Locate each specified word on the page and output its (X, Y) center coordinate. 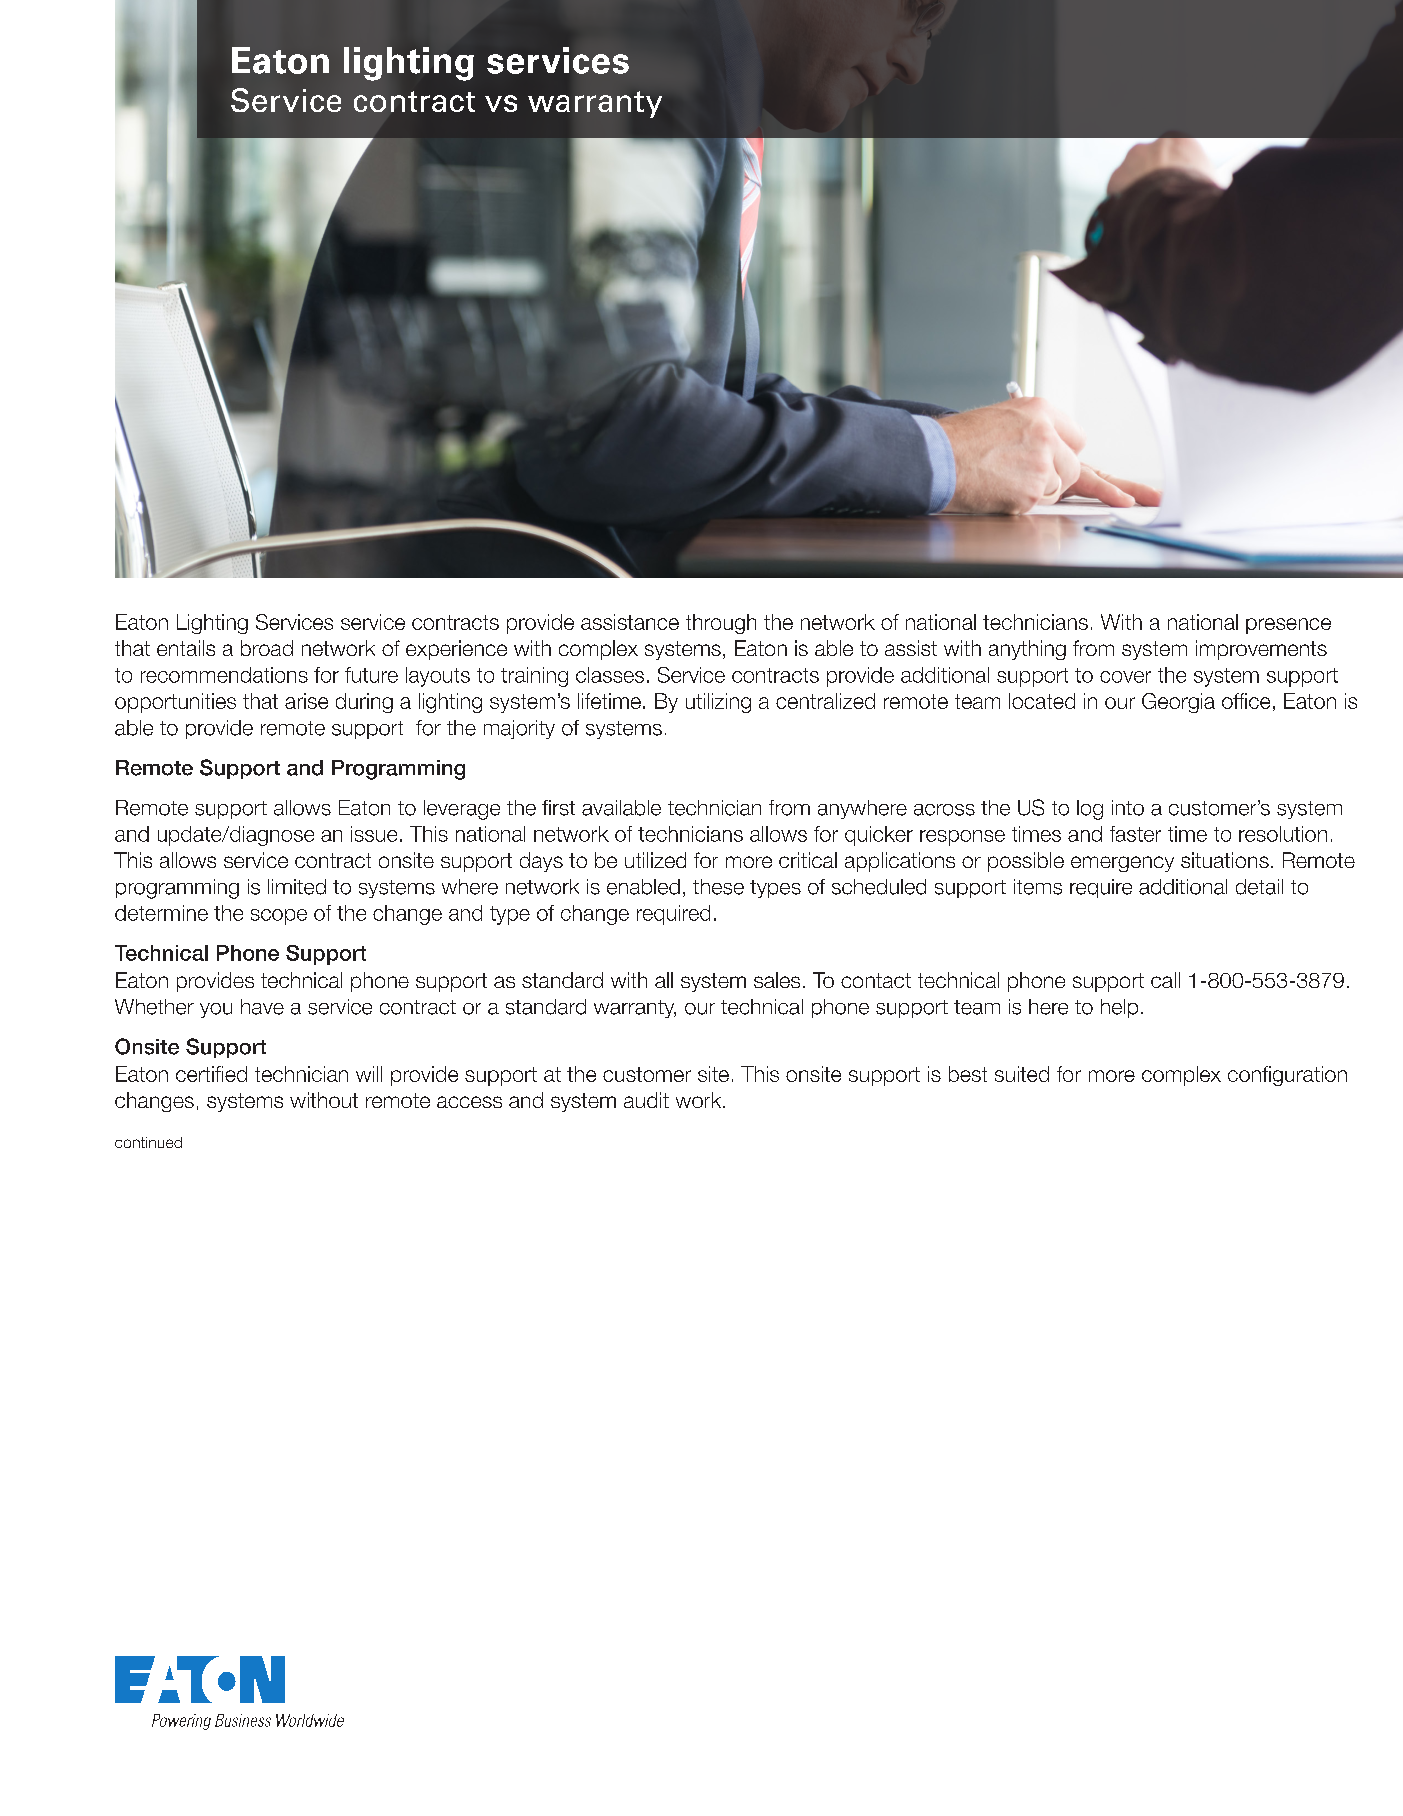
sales (777, 980)
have (262, 1007)
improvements (1261, 650)
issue (374, 834)
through (721, 624)
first (558, 808)
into (1128, 808)
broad (267, 648)
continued (148, 1142)
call (1165, 980)
